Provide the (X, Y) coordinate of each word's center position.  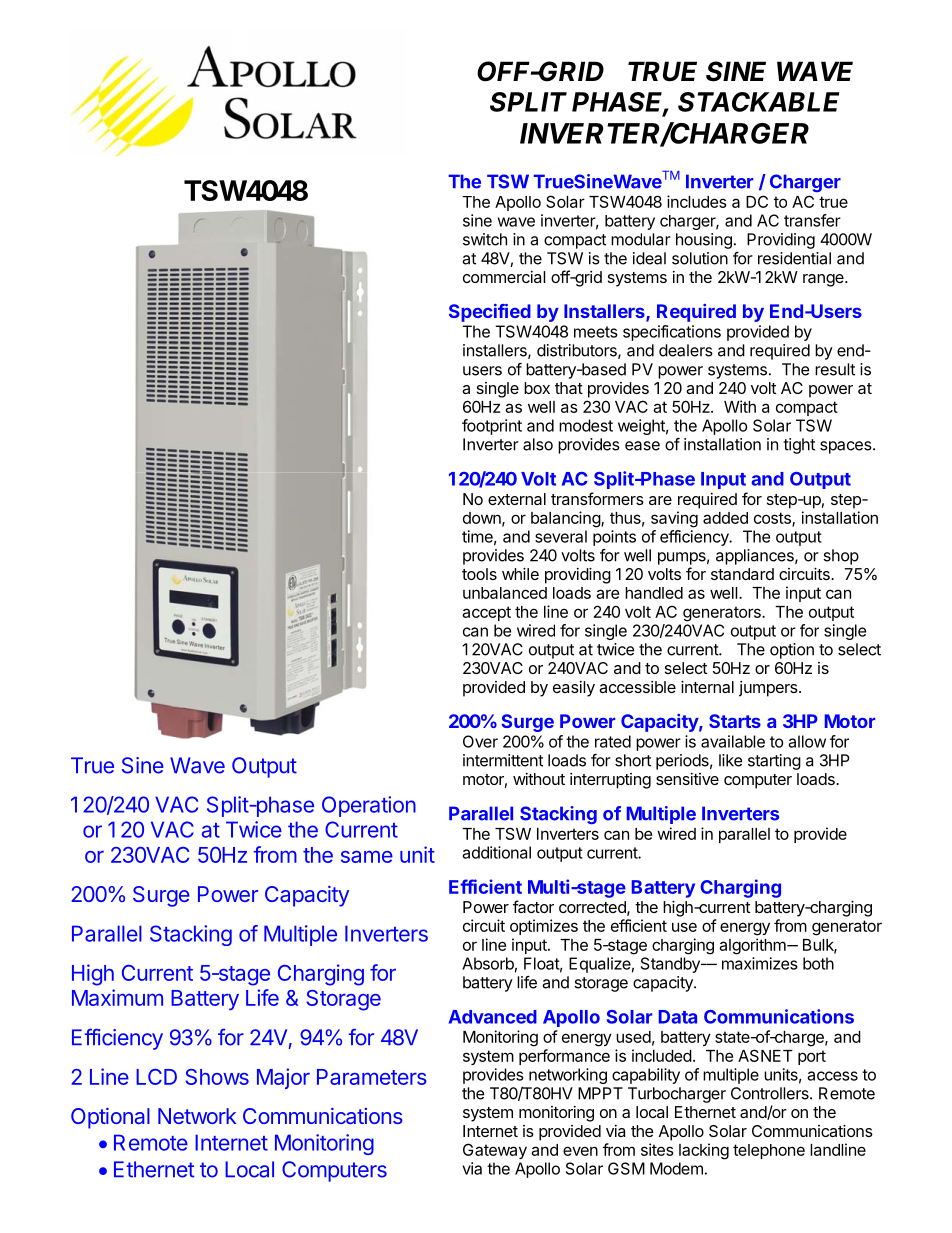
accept (486, 613)
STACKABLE (759, 102)
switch (485, 239)
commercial (504, 277)
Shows (217, 1077)
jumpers (769, 689)
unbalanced (505, 593)
